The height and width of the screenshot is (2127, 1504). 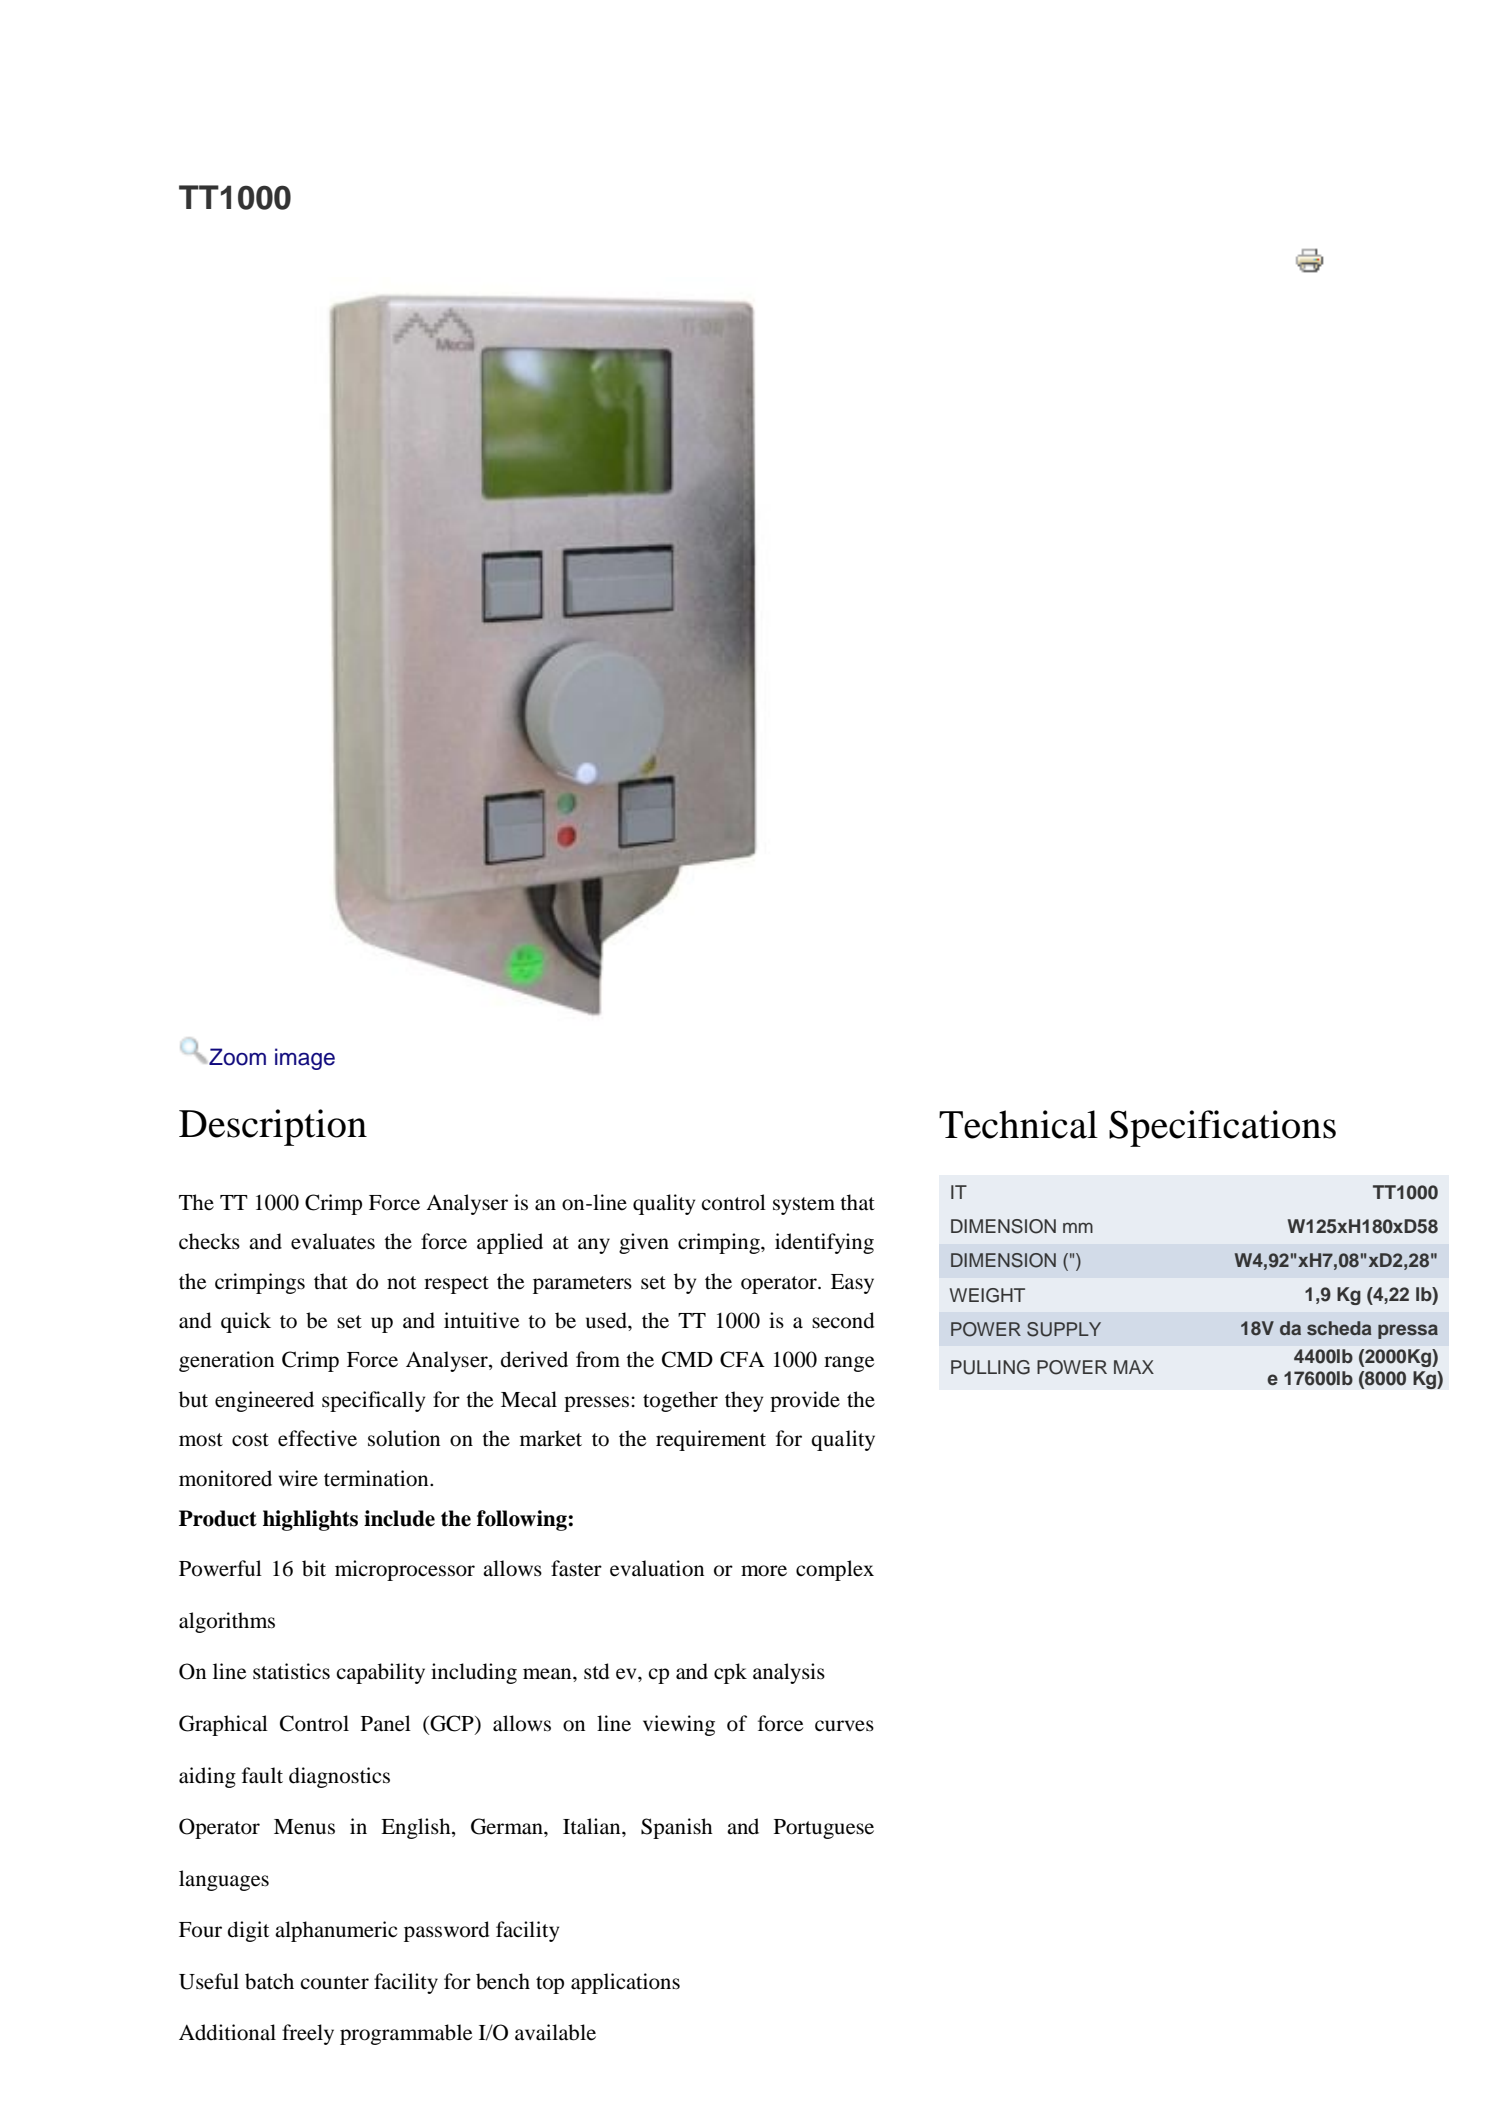 I want to click on image, so click(x=305, y=1059).
